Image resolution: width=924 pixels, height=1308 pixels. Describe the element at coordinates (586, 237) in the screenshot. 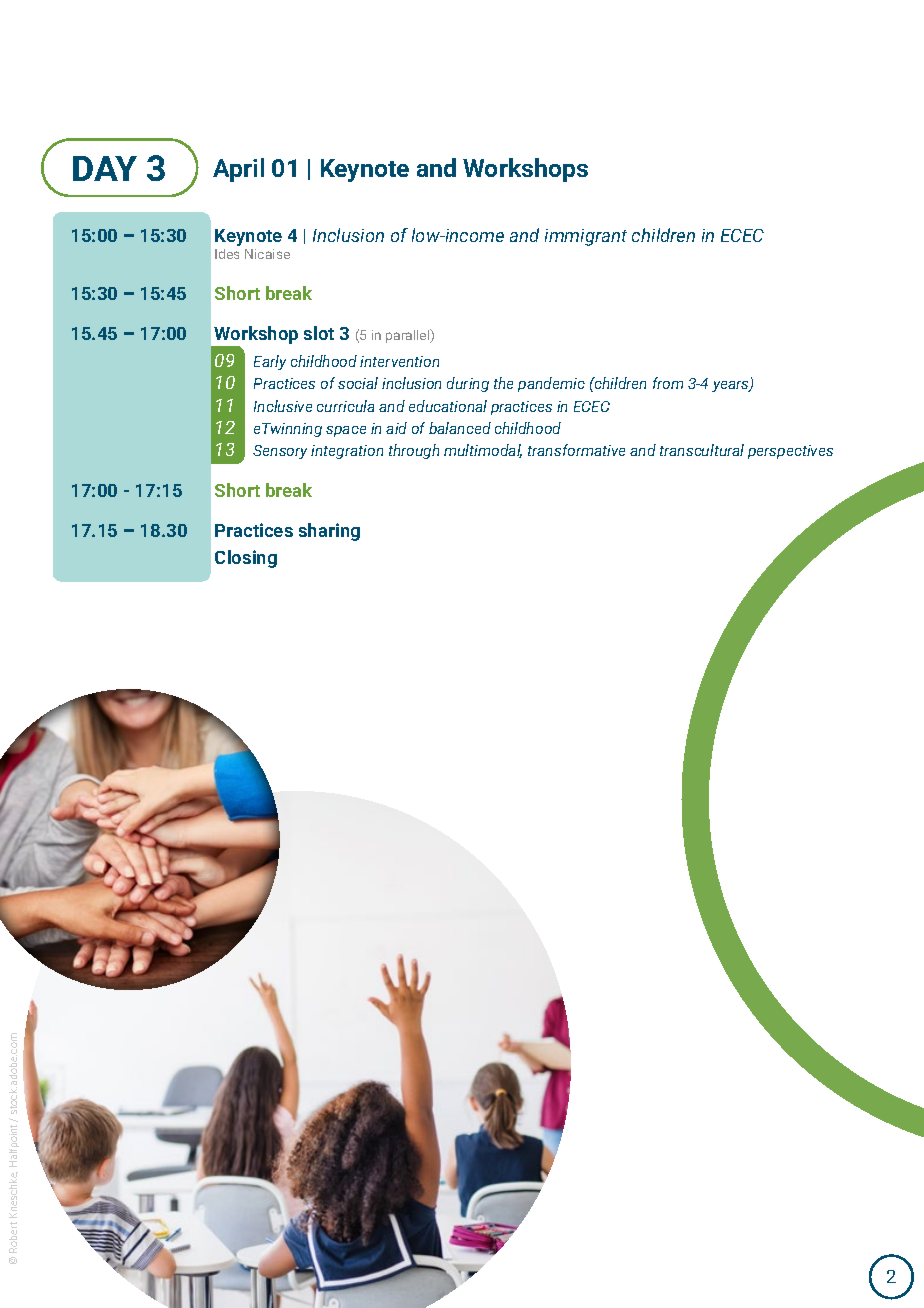

I see `immigrant` at that location.
